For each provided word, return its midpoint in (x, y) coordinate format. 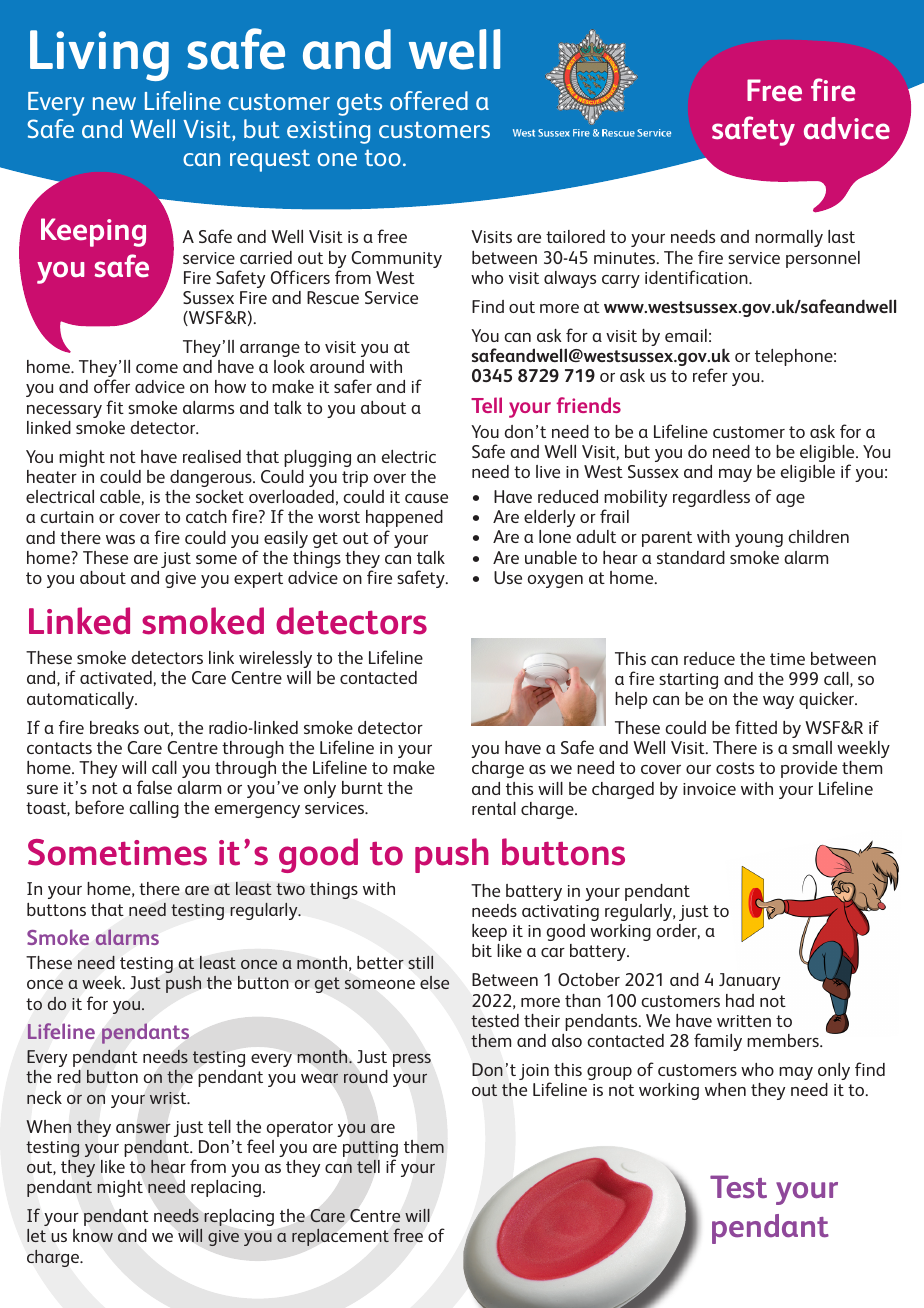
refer (710, 375)
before (99, 807)
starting (688, 681)
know (93, 1235)
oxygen (555, 581)
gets (359, 104)
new (114, 103)
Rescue (333, 297)
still (420, 962)
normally (789, 238)
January (749, 981)
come (157, 368)
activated (116, 677)
